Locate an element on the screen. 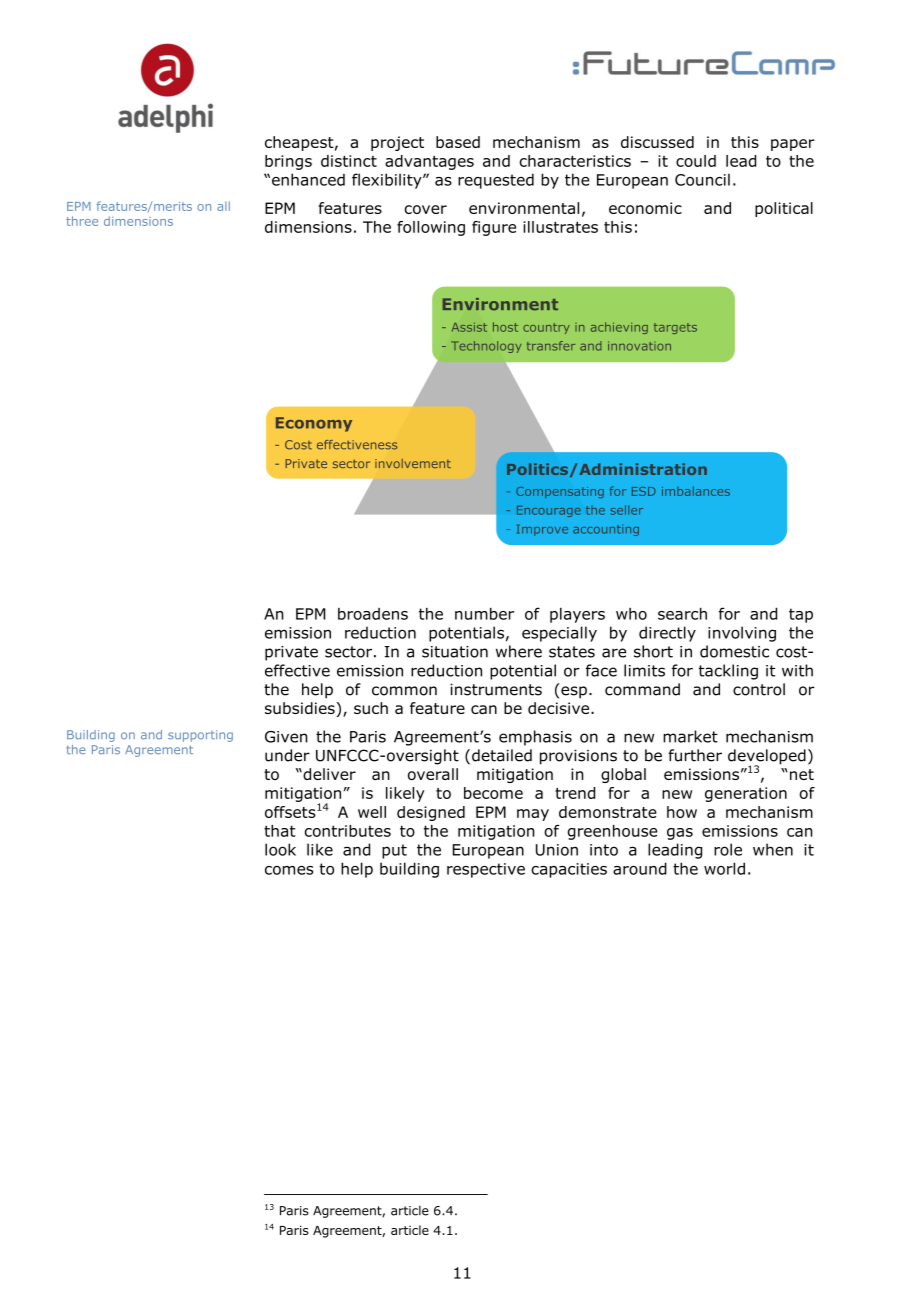 The width and height of the screenshot is (924, 1308). Encourage is located at coordinates (549, 511).
